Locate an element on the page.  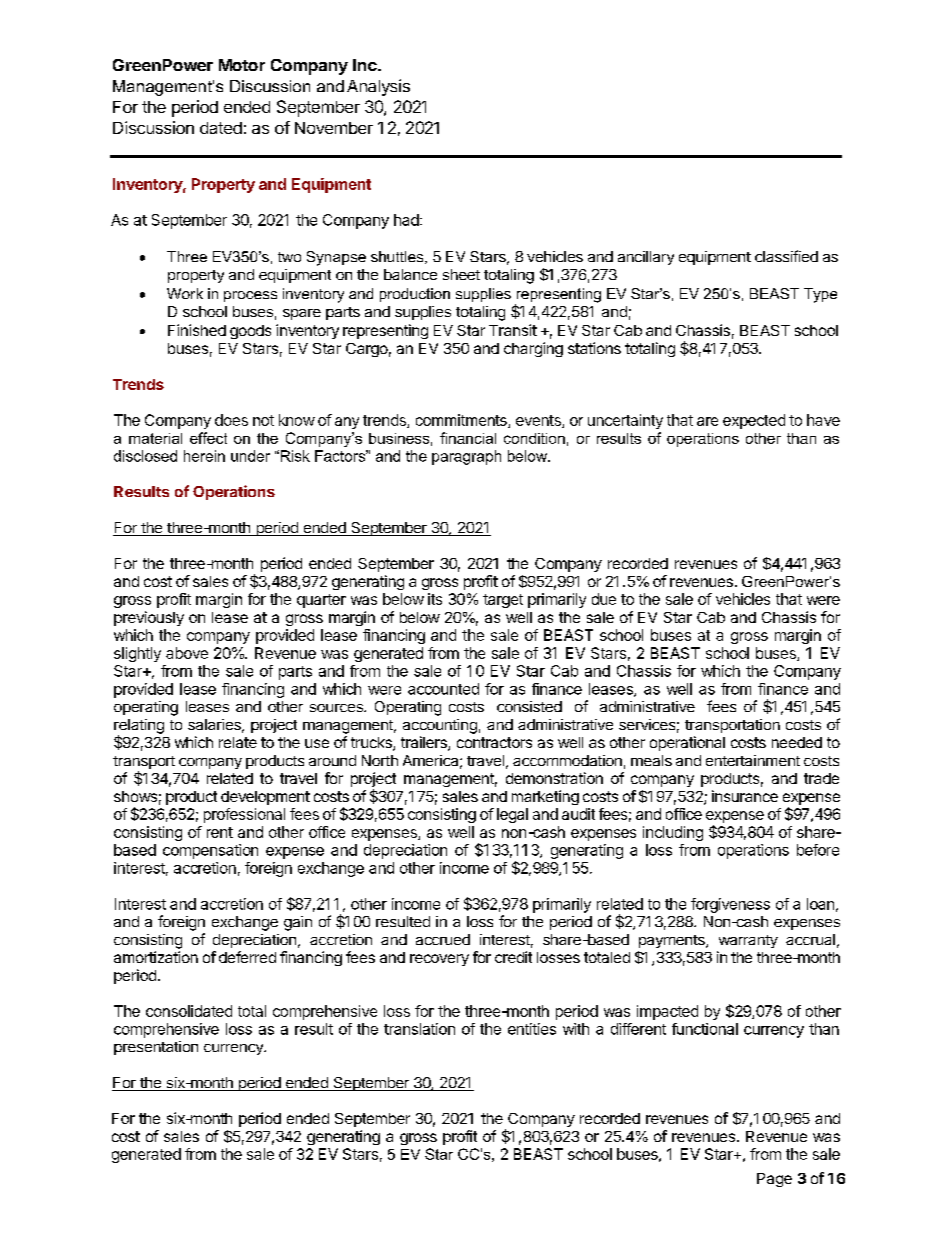
November is located at coordinates (334, 128).
